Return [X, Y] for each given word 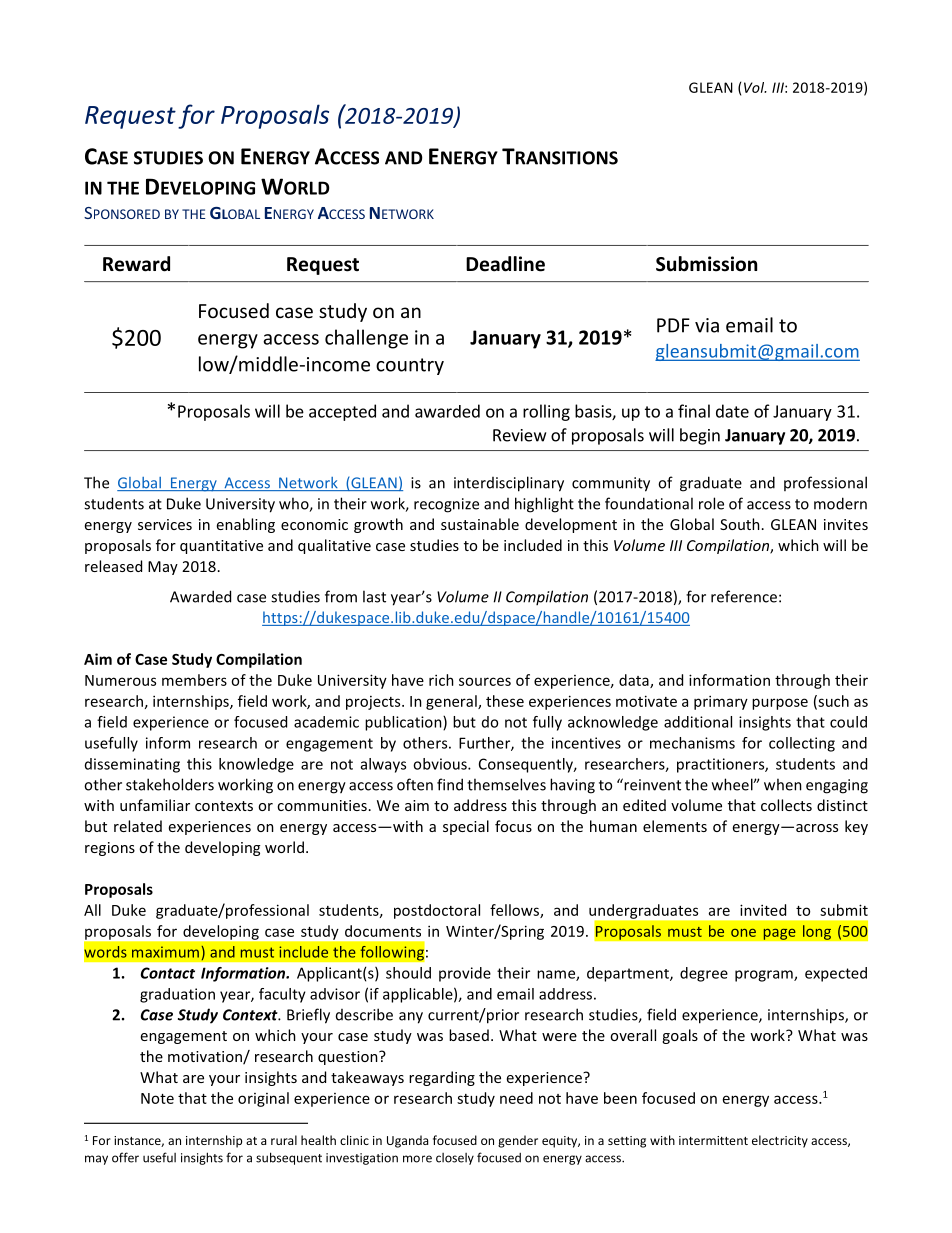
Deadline [505, 264]
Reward [136, 264]
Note [157, 1098]
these [505, 701]
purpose [780, 704]
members [194, 680]
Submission [706, 264]
